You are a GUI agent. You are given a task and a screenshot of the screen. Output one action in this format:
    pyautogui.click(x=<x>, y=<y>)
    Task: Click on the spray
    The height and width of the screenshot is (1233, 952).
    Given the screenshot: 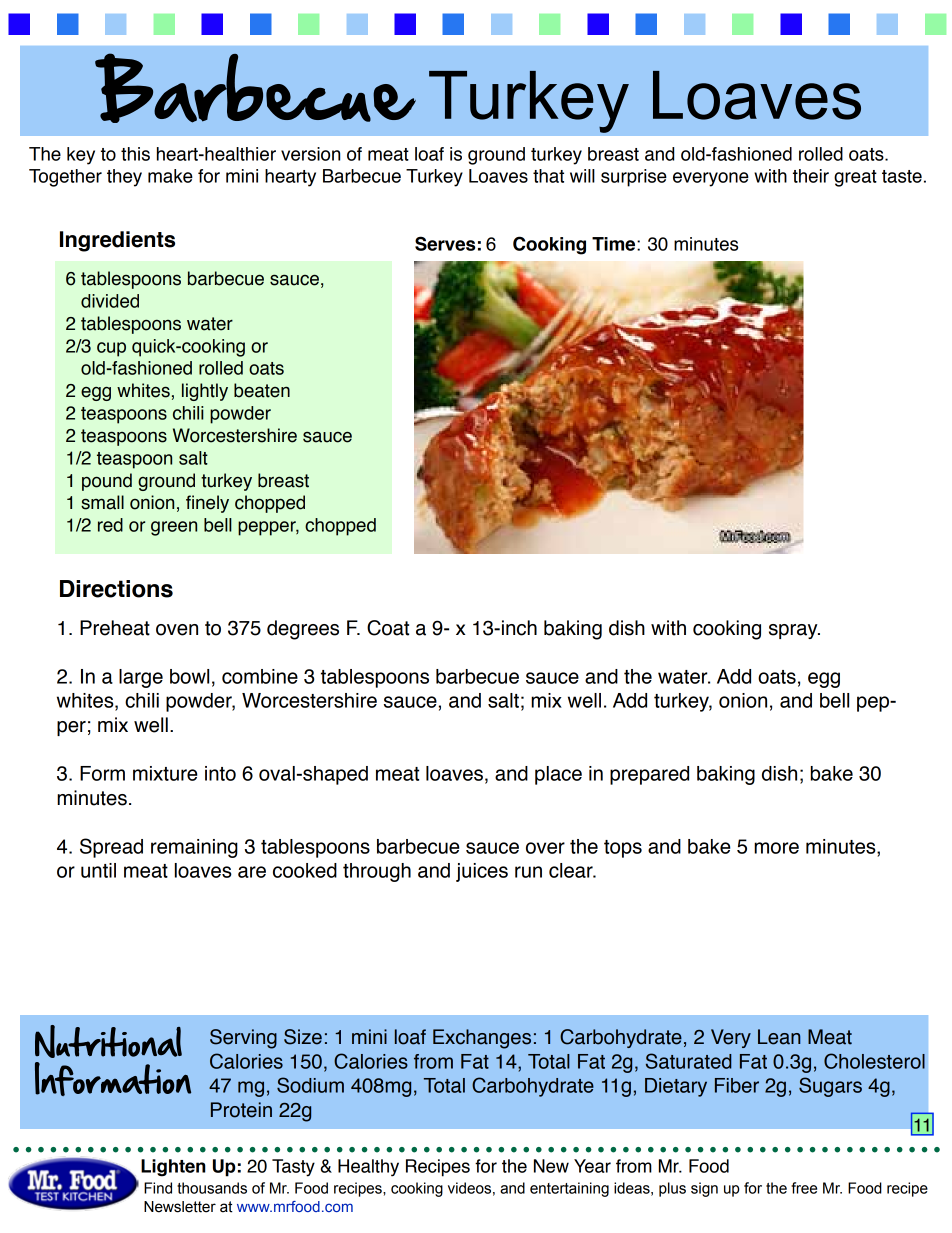 What is the action you would take?
    pyautogui.click(x=794, y=631)
